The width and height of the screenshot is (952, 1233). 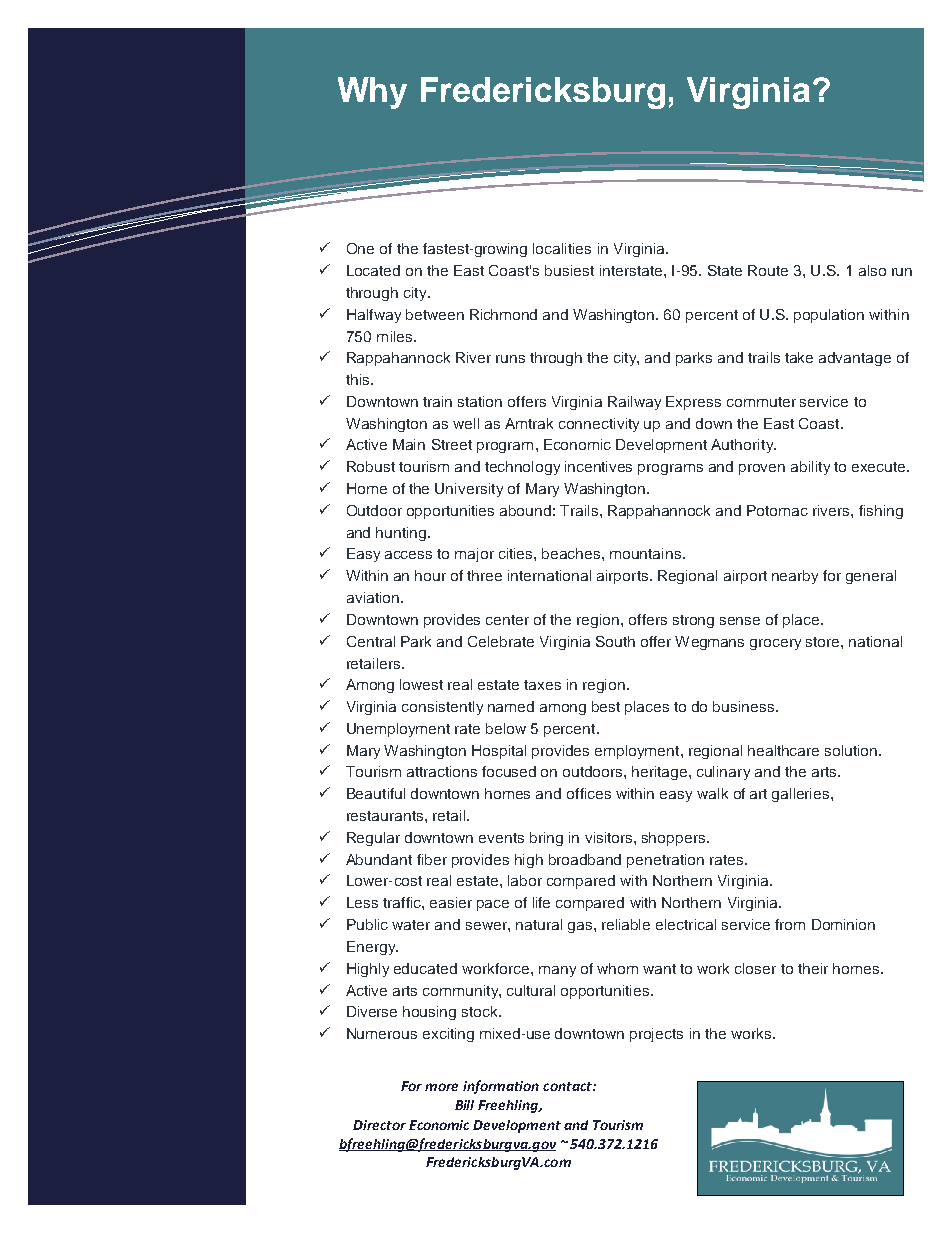 What do you see at coordinates (437, 401) in the screenshot?
I see `train` at bounding box center [437, 401].
